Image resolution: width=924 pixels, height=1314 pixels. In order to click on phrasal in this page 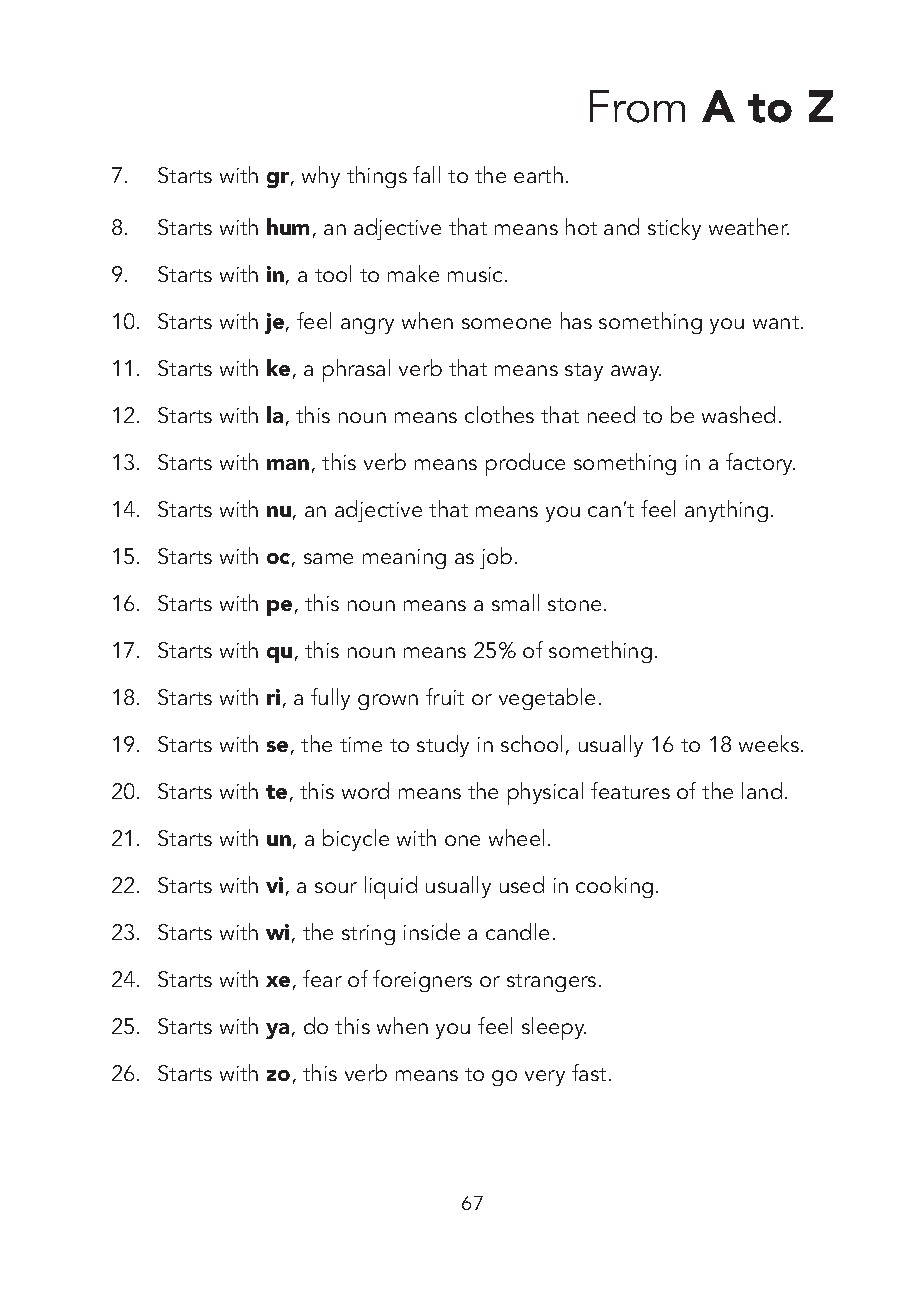, I will do `click(356, 370)`.
